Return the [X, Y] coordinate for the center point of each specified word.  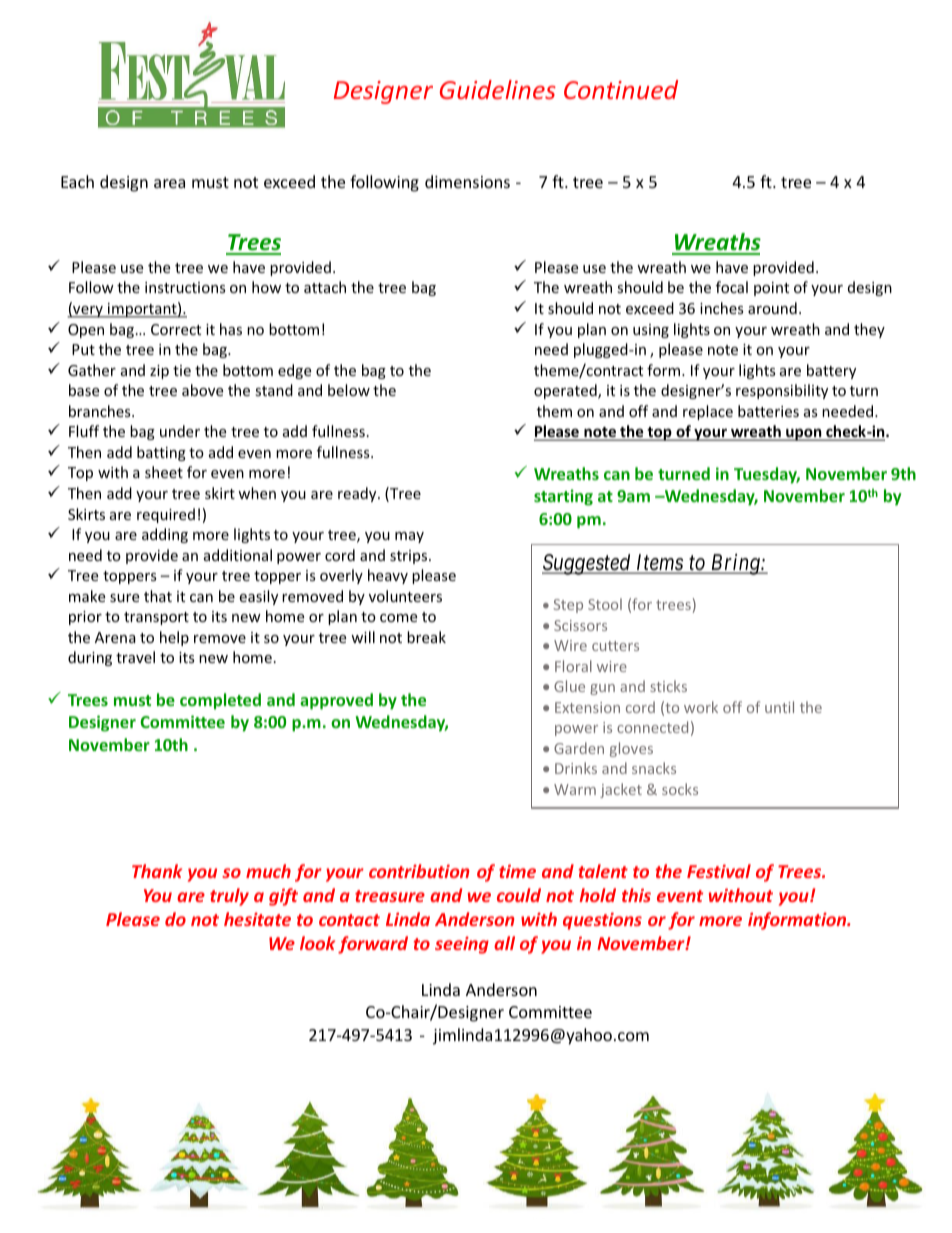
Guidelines [498, 89]
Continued [621, 89]
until [779, 707]
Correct [176, 329]
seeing [462, 945]
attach [325, 287]
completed [220, 701]
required [166, 515]
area [169, 183]
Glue [569, 686]
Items [659, 563]
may [409, 537]
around [772, 308]
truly [229, 897]
